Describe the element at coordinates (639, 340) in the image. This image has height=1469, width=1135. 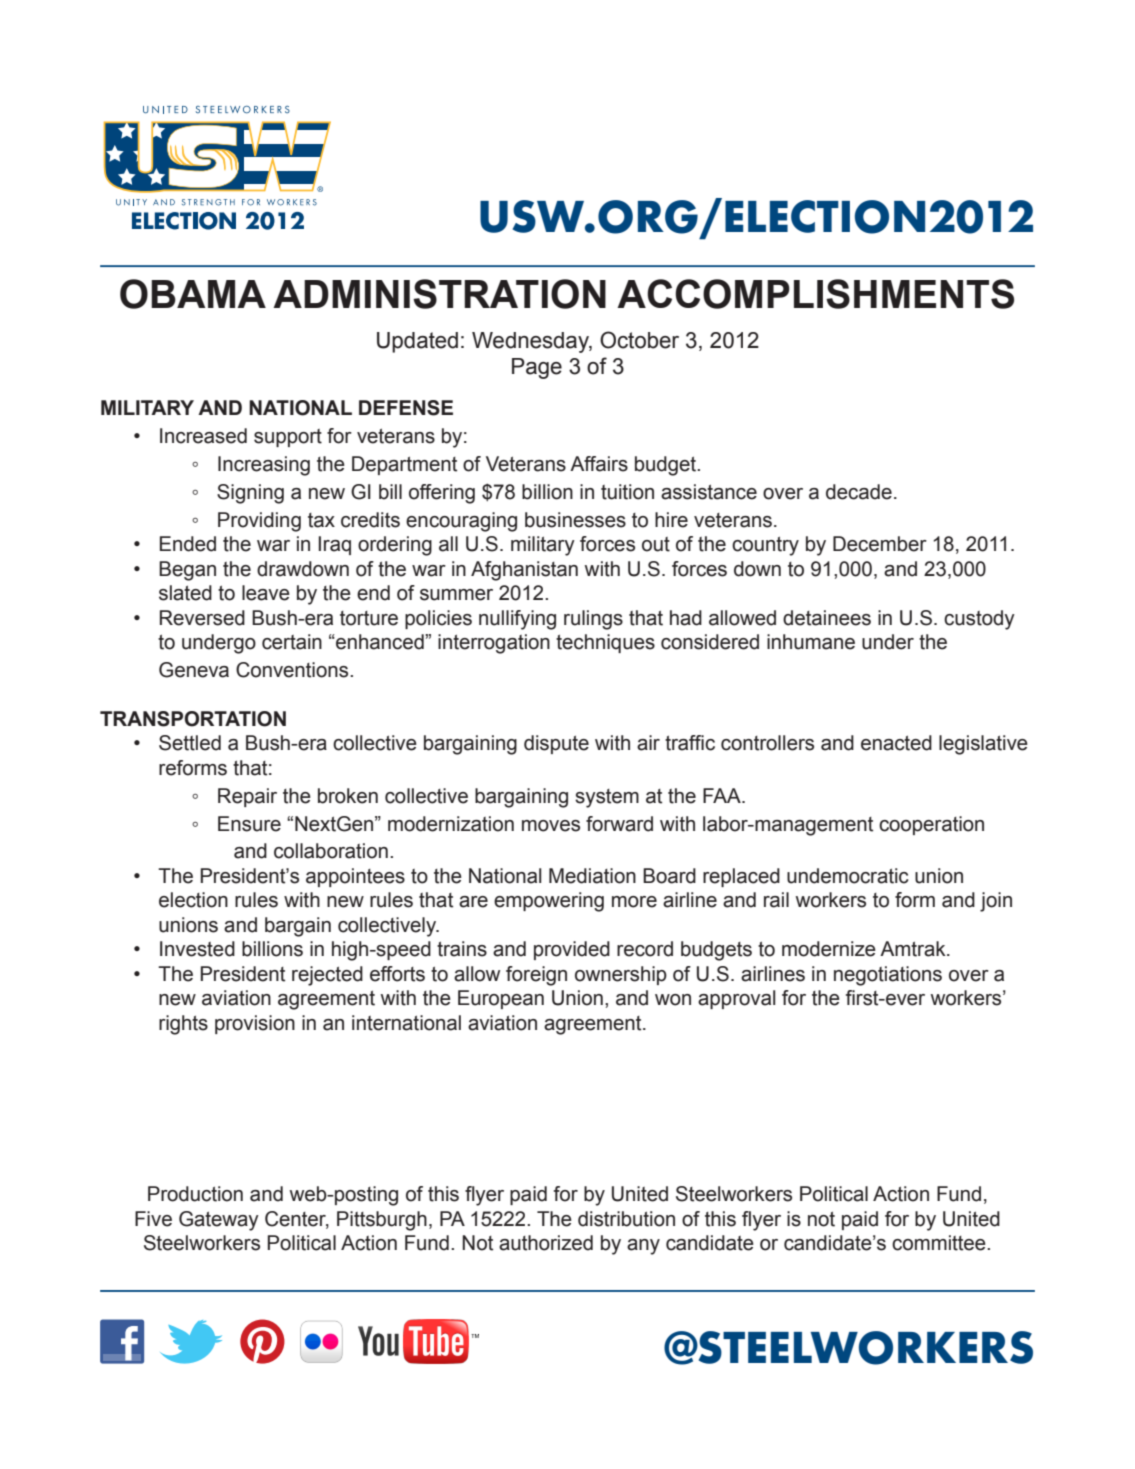
I see `October` at that location.
